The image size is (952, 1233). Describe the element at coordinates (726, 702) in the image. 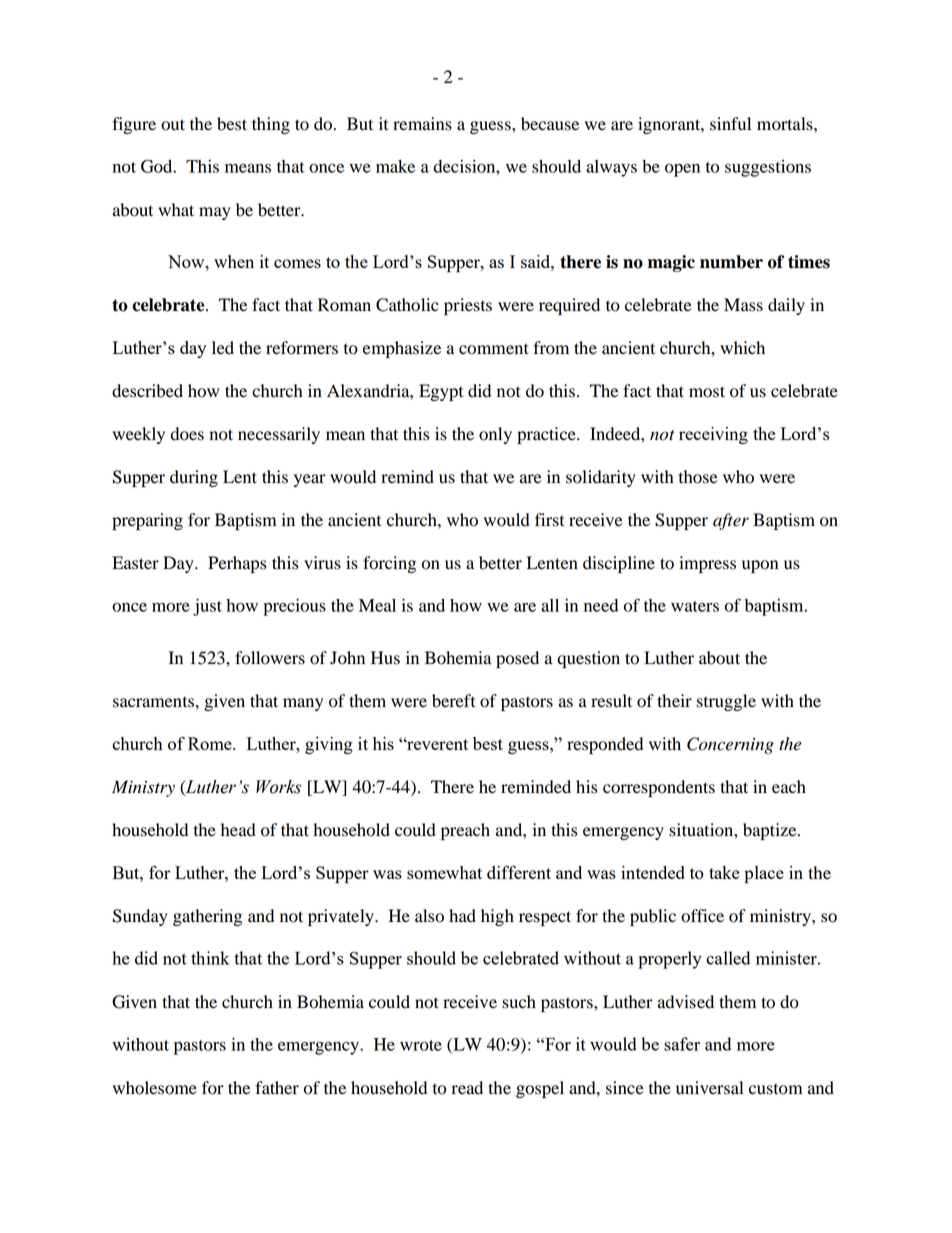

I see `struggle` at that location.
